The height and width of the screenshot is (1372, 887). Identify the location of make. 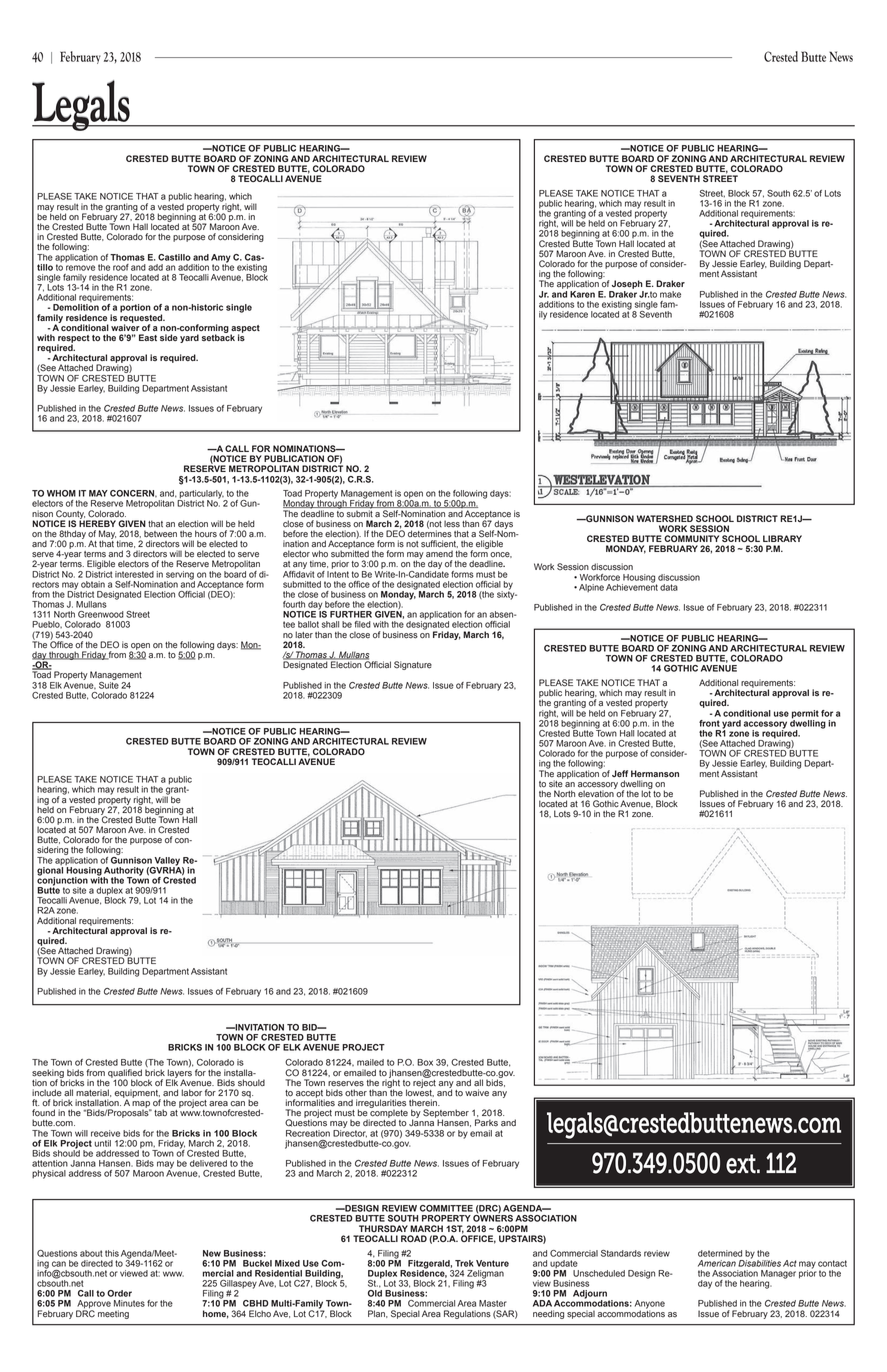
(670, 294).
